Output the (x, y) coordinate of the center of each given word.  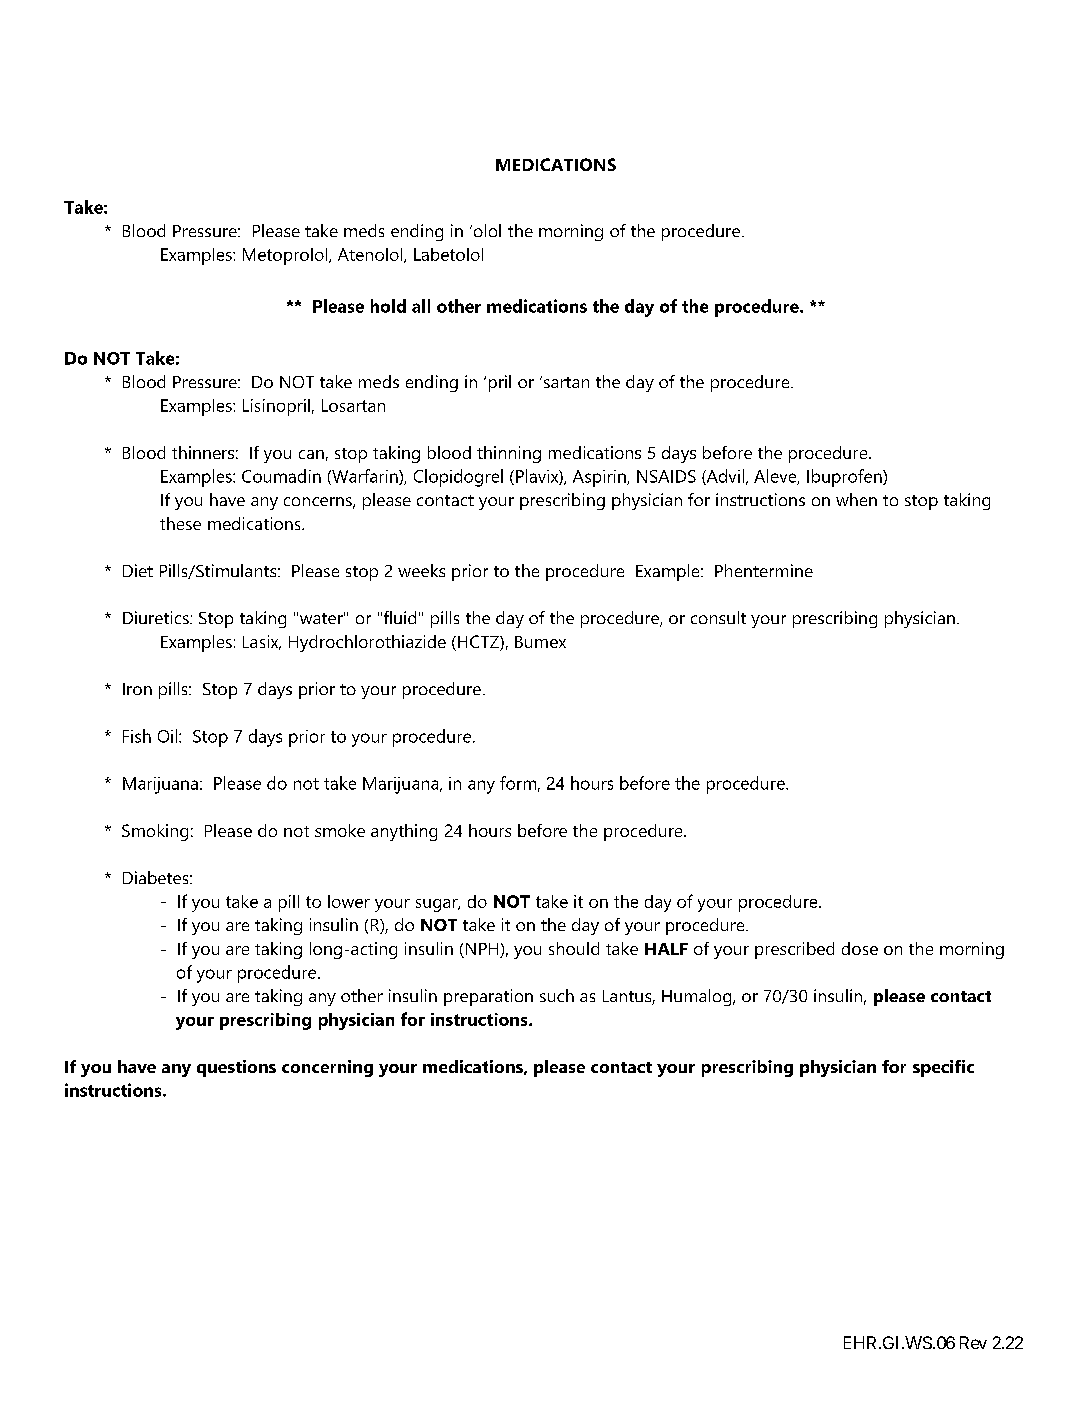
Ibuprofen (845, 478)
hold (388, 306)
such (557, 995)
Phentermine (764, 570)
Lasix (262, 642)
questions (236, 1068)
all (421, 306)
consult (718, 617)
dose (860, 948)
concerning (327, 1068)
